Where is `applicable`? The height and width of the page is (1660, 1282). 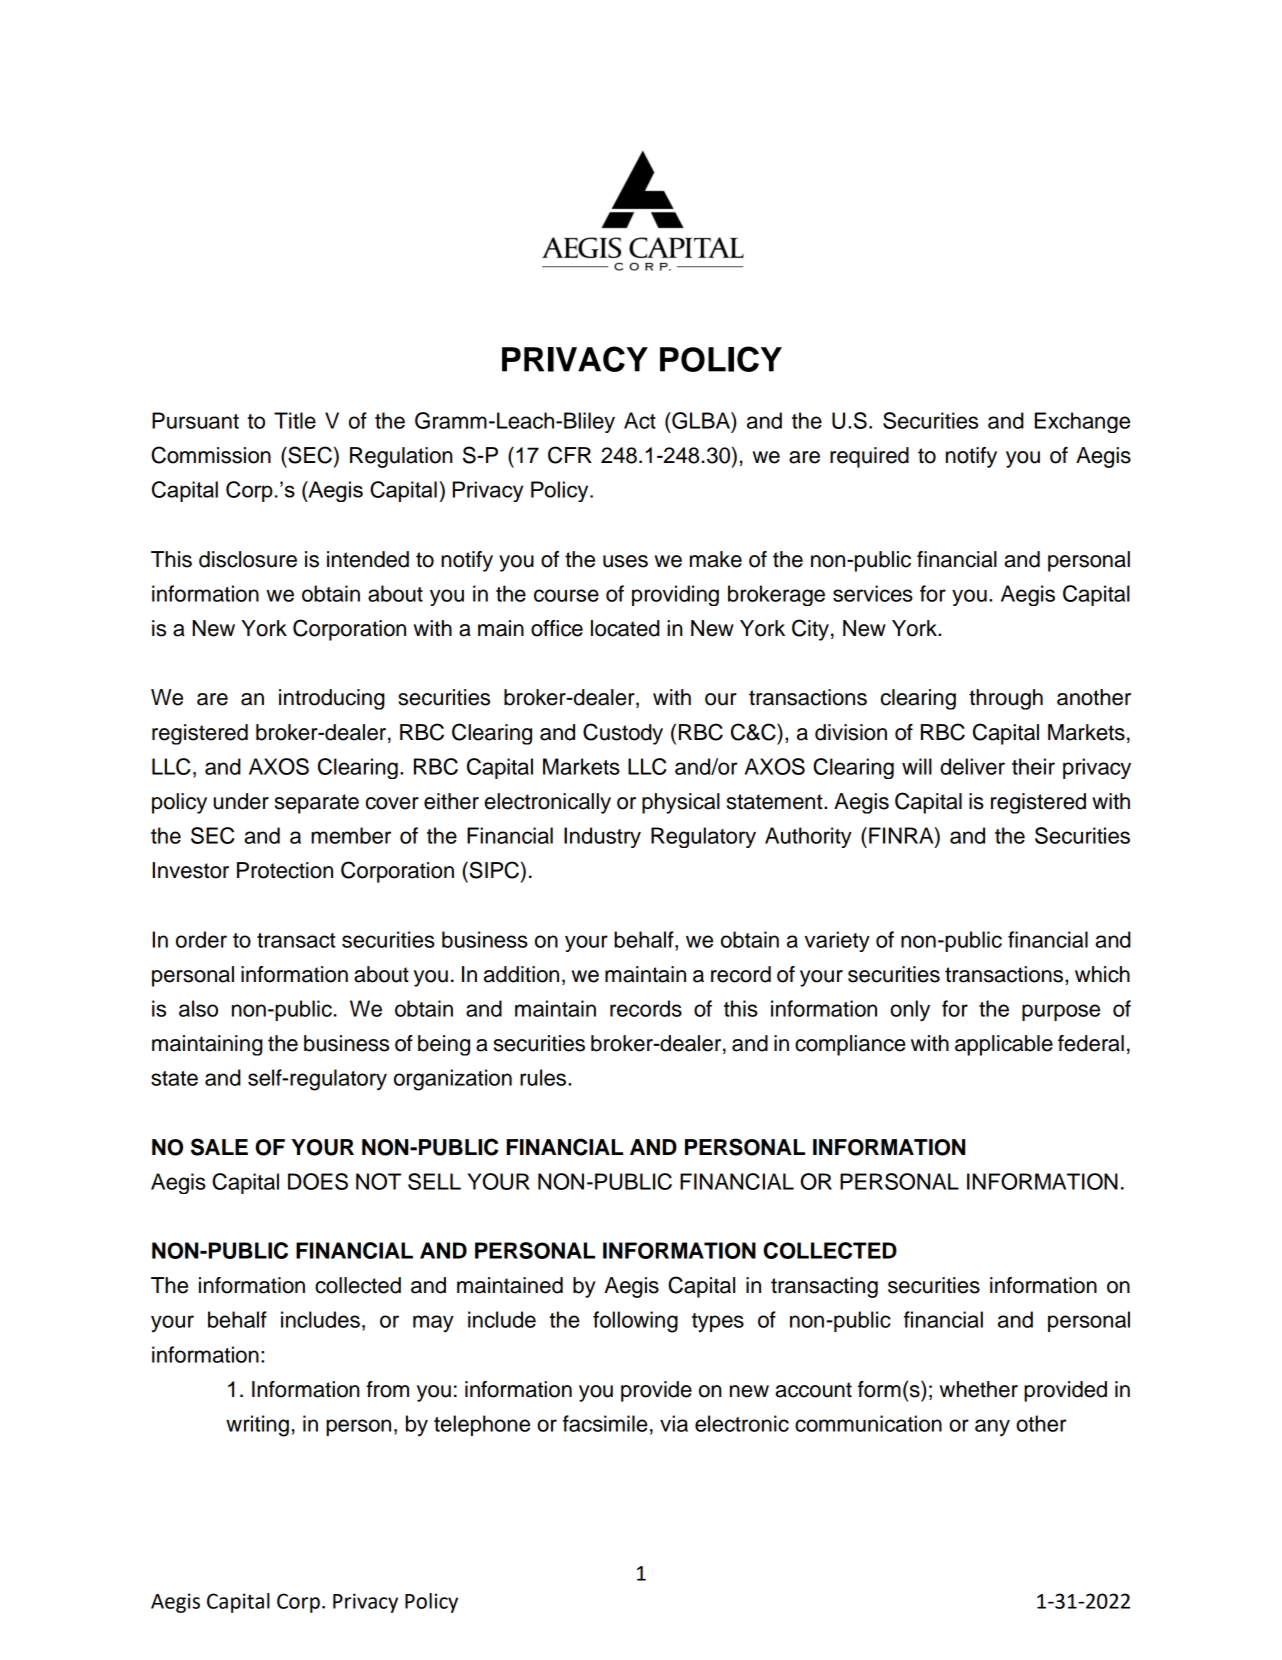 applicable is located at coordinates (1004, 1045).
